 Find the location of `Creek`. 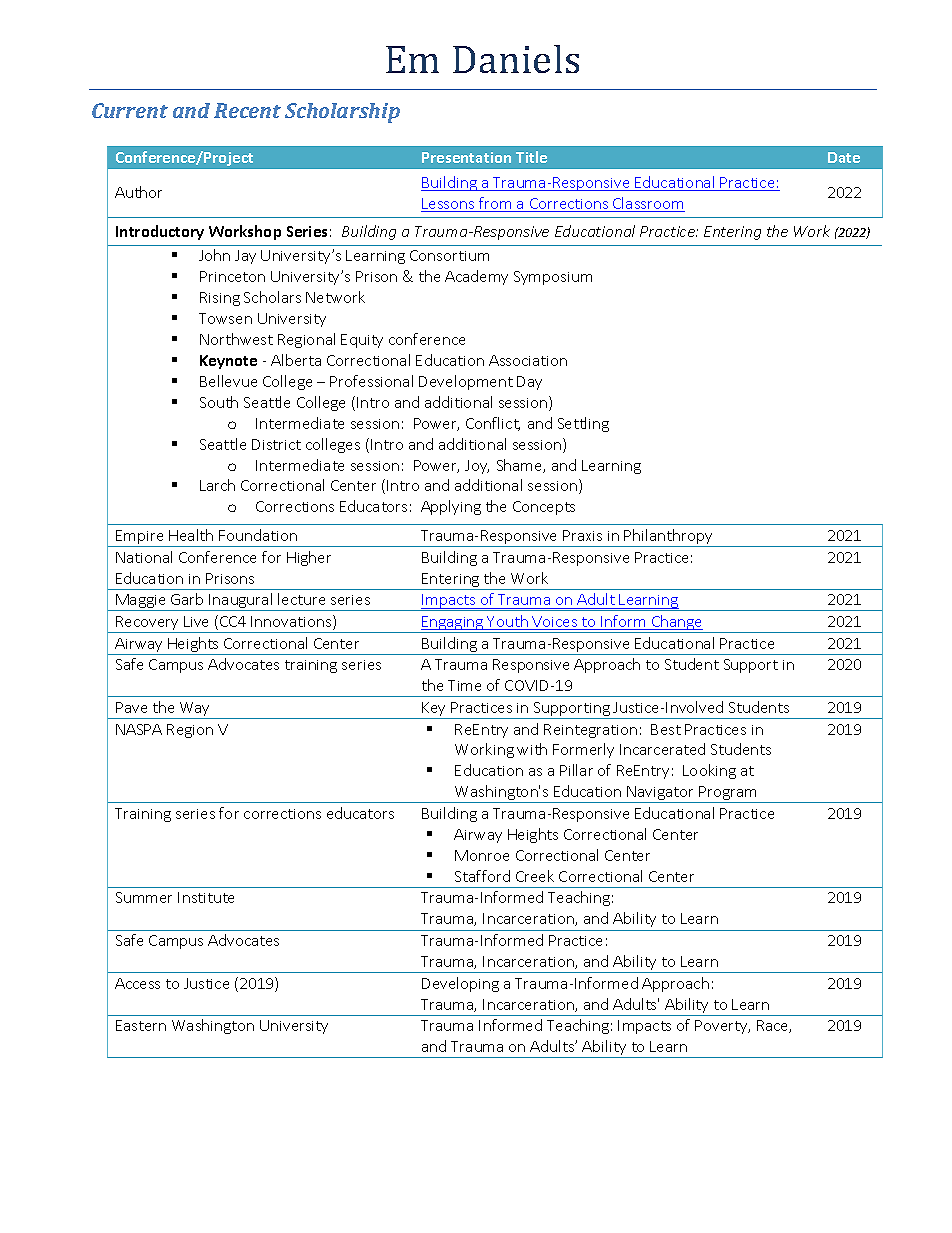

Creek is located at coordinates (535, 876).
